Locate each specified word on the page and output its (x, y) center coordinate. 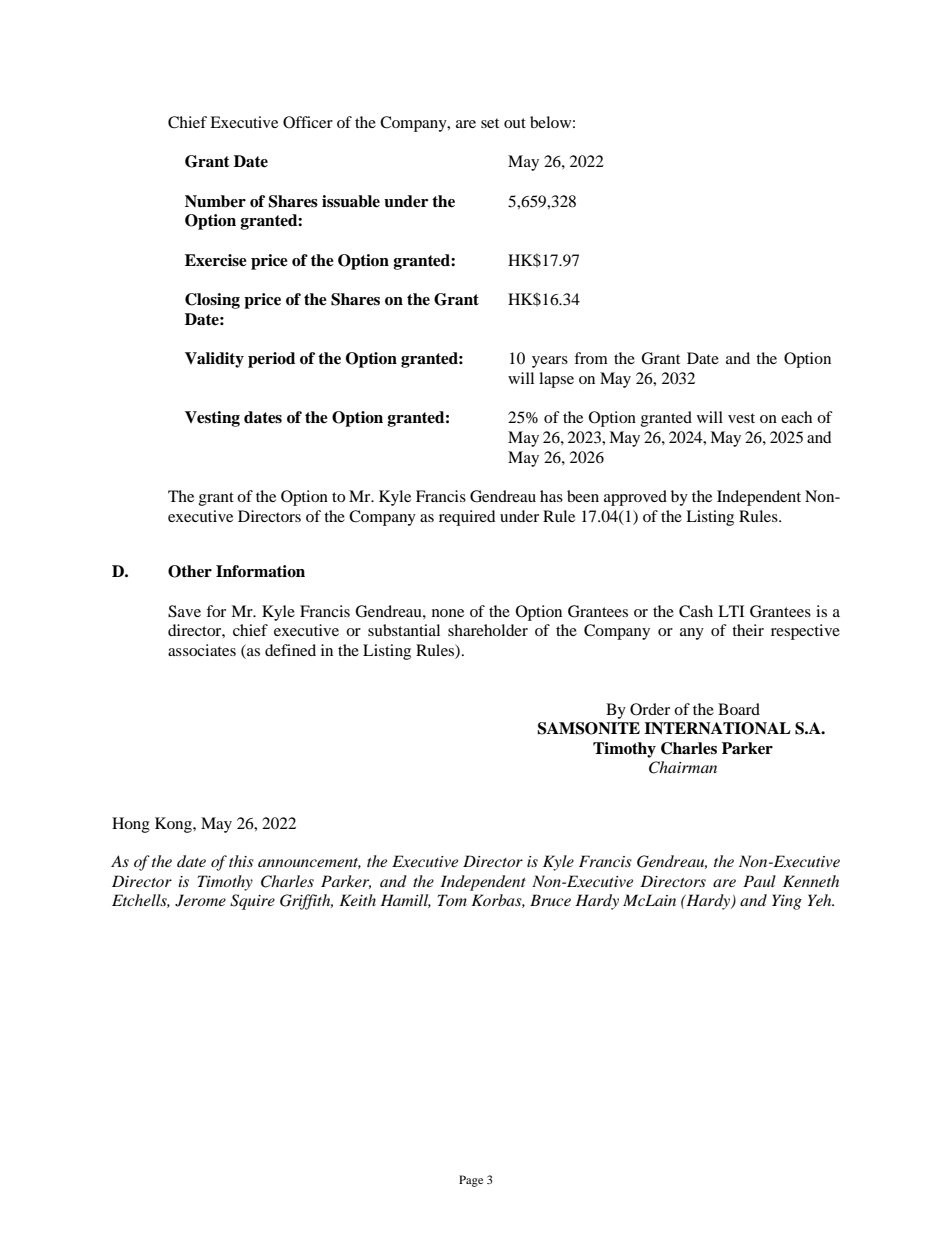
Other (190, 571)
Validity (214, 360)
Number (215, 201)
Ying (787, 902)
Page (471, 1181)
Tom (452, 900)
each (796, 417)
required (467, 518)
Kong (174, 825)
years (550, 362)
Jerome (200, 900)
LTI (731, 611)
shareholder (488, 630)
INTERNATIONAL (717, 728)
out (515, 123)
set (490, 123)
